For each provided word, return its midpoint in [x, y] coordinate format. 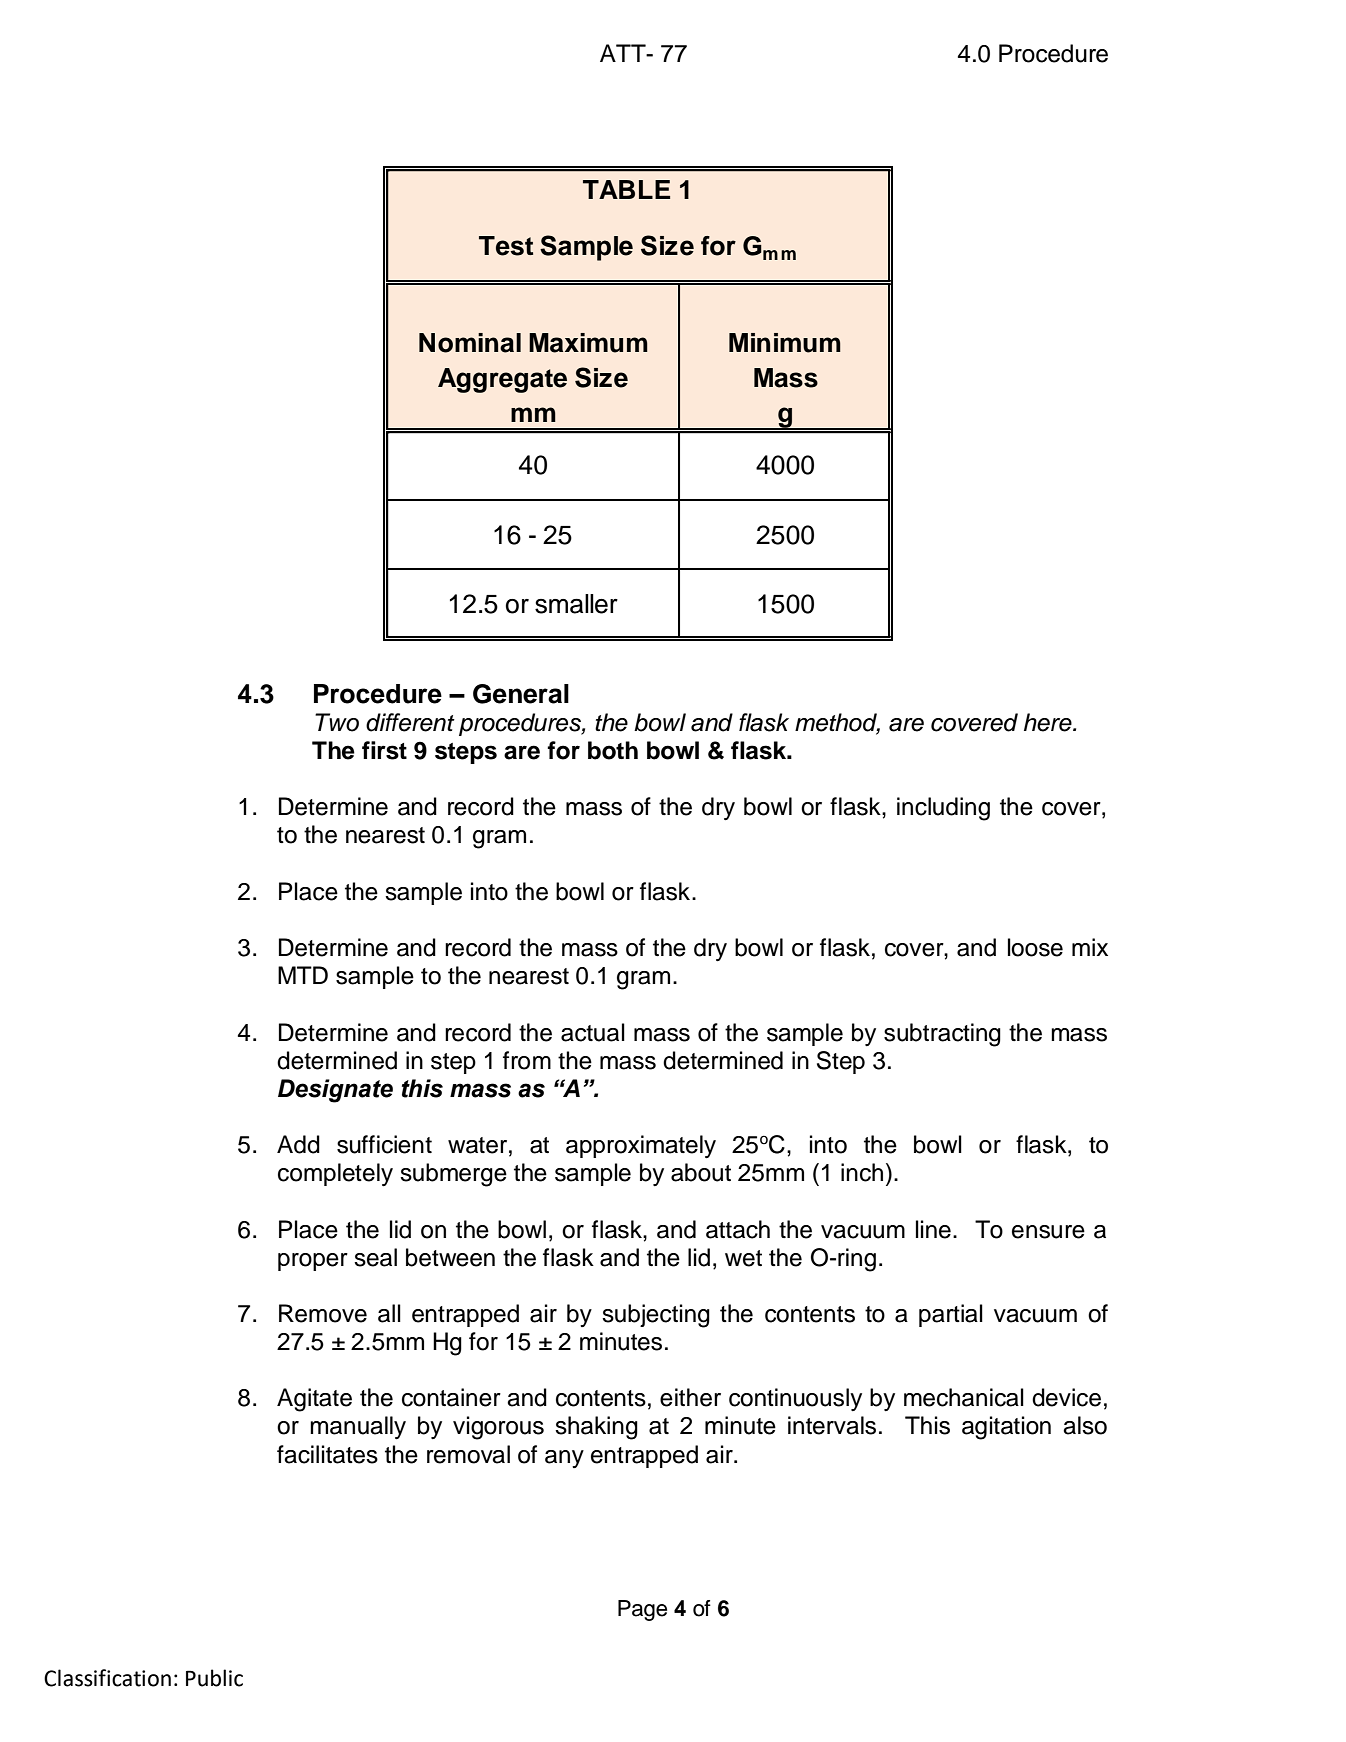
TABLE [626, 189]
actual [593, 1032]
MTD [303, 975]
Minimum [785, 343]
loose [1035, 947]
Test [506, 246]
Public [214, 1678]
